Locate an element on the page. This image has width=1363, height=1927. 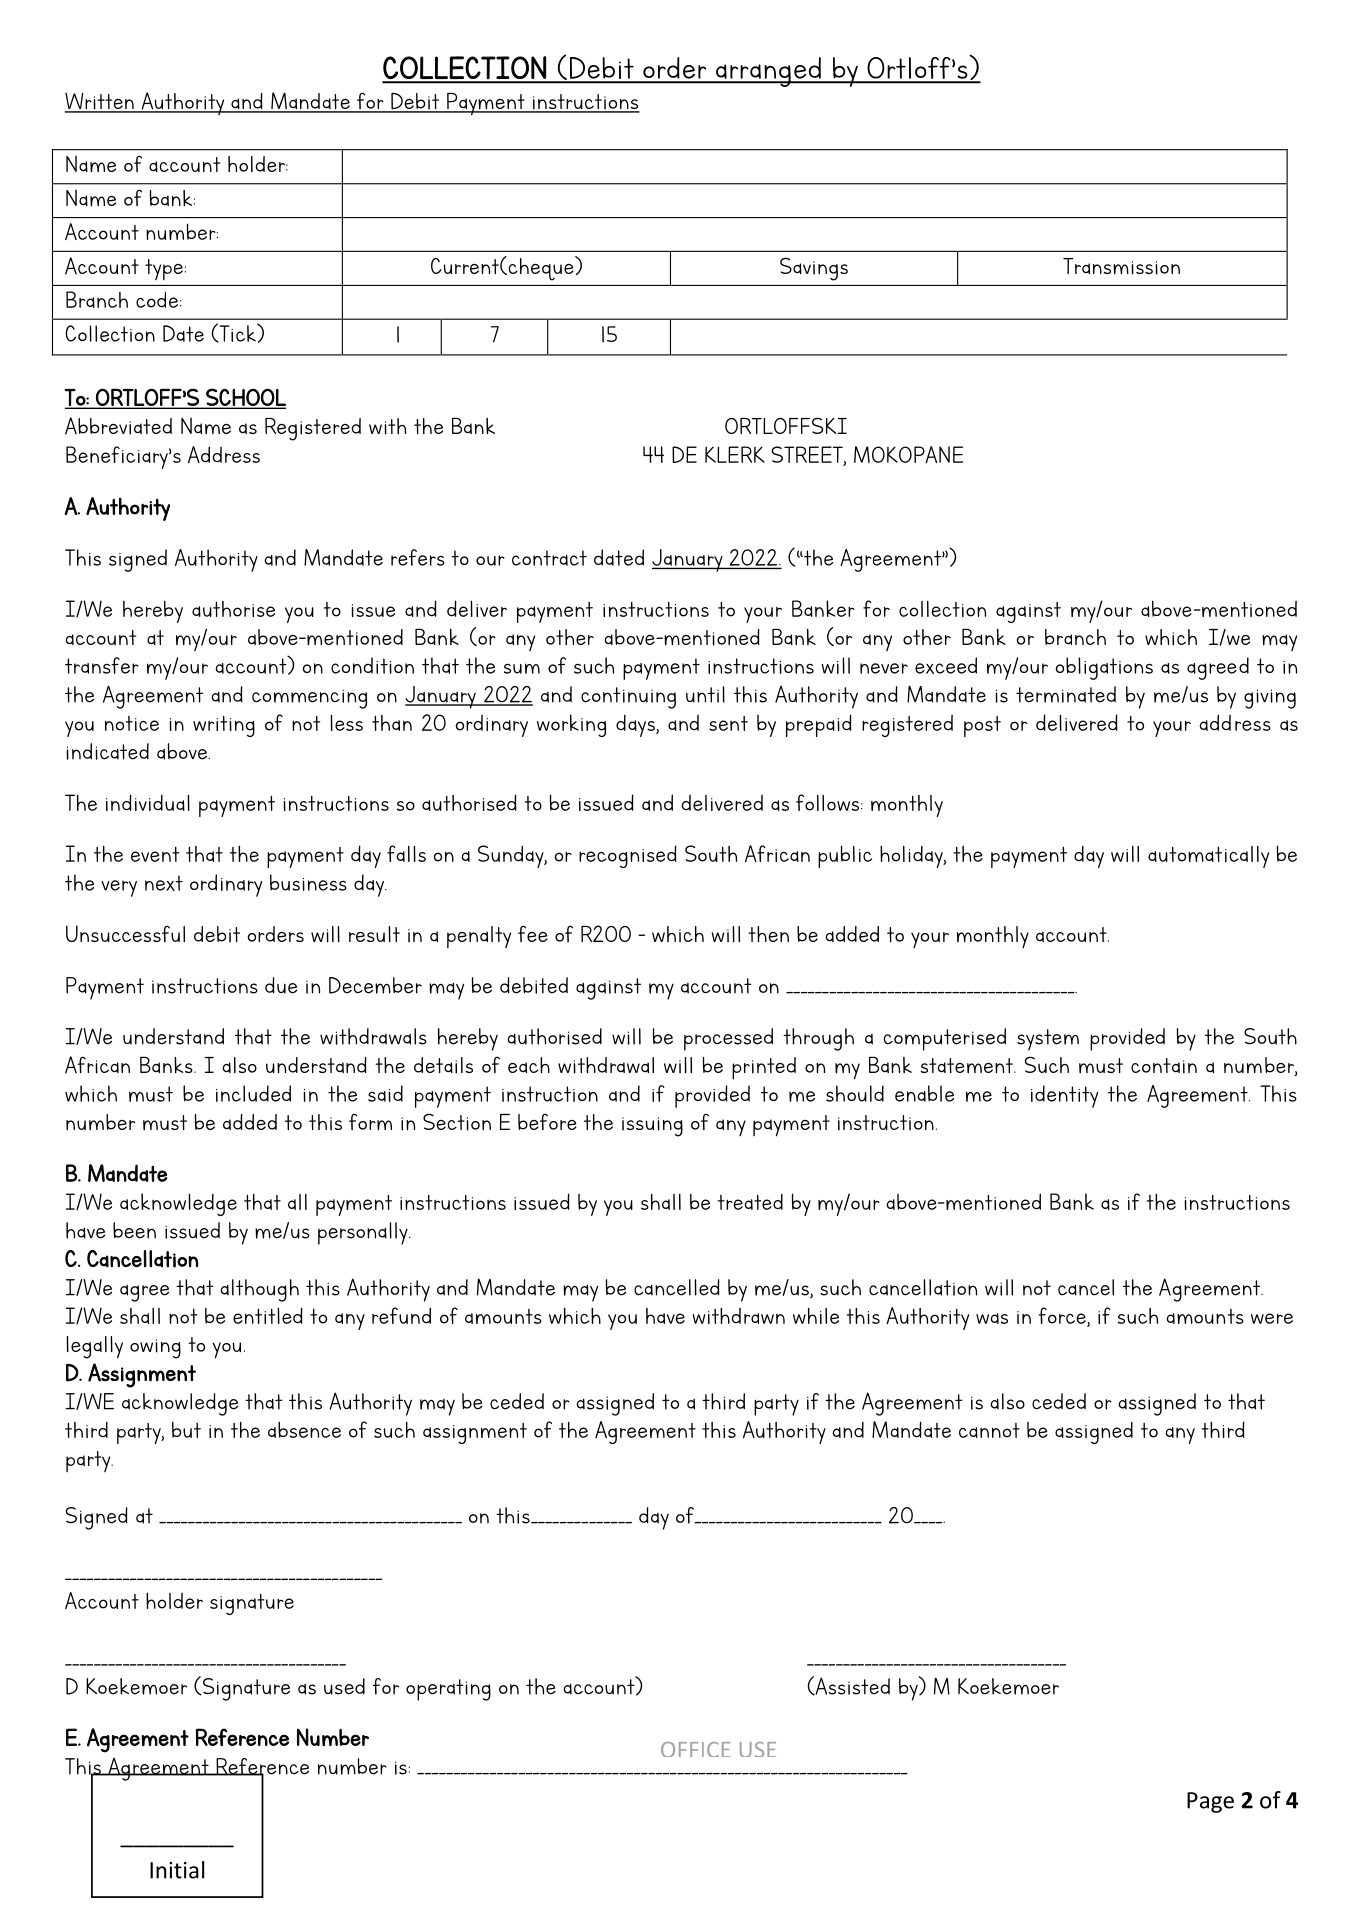
but is located at coordinates (186, 1429).
